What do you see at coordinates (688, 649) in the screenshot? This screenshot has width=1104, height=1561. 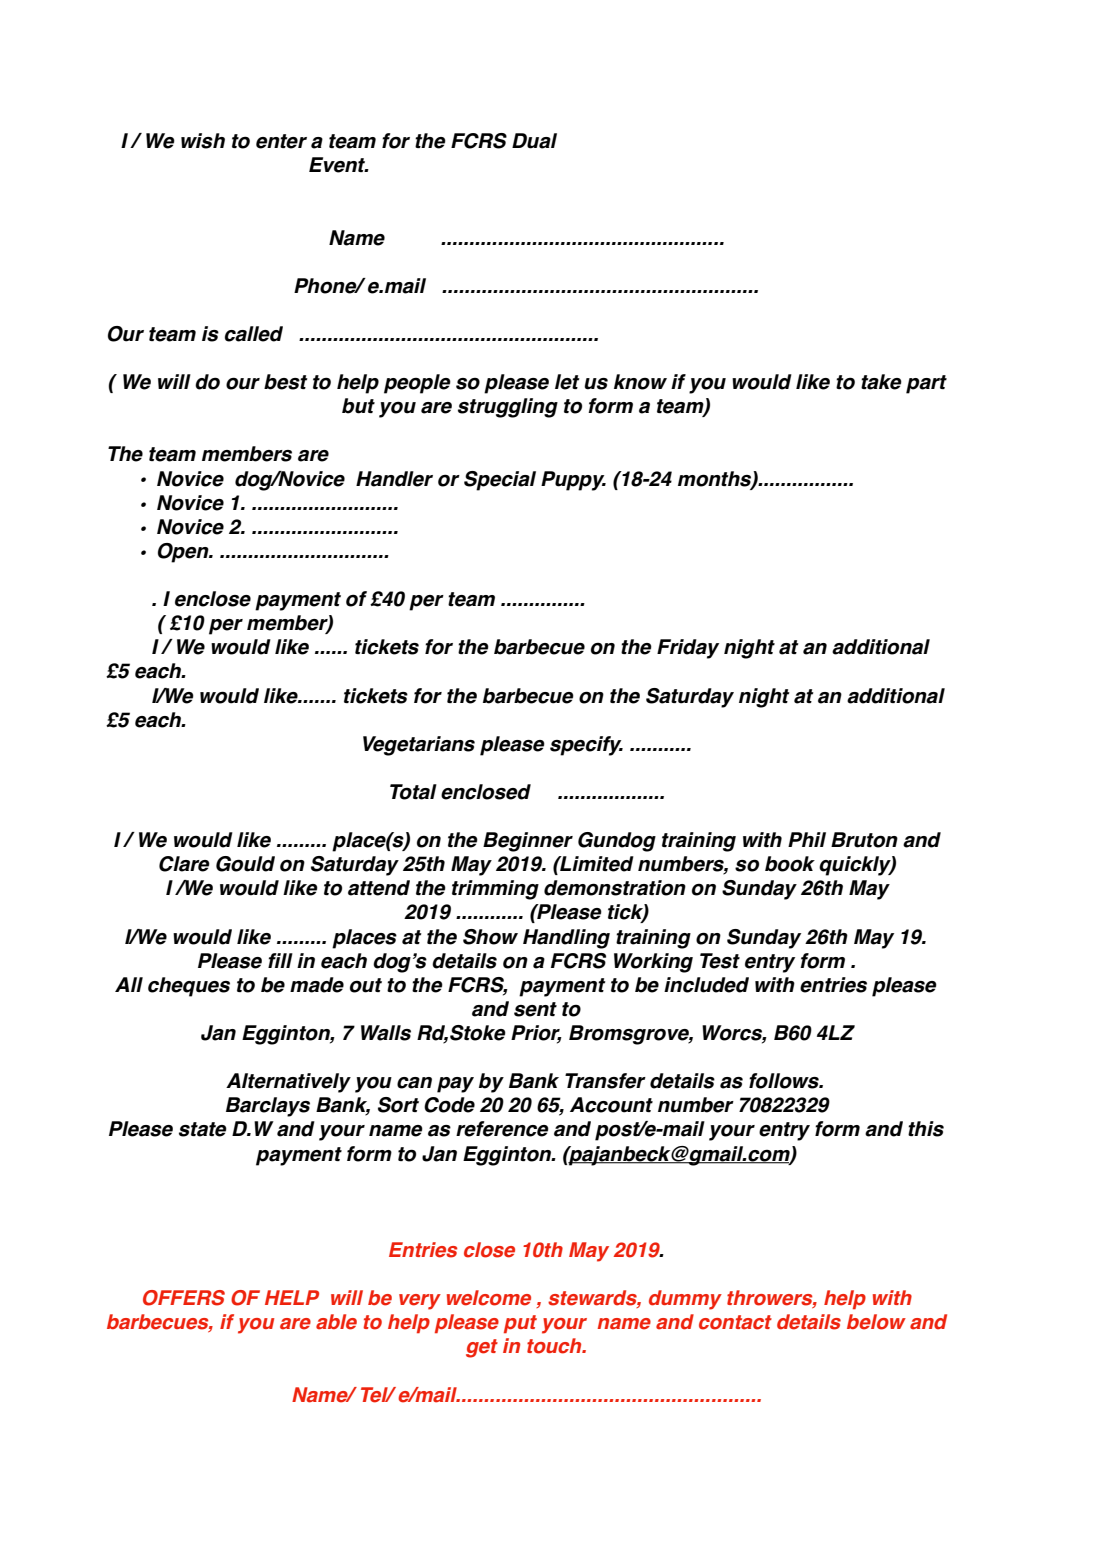 I see `Friday` at bounding box center [688, 649].
